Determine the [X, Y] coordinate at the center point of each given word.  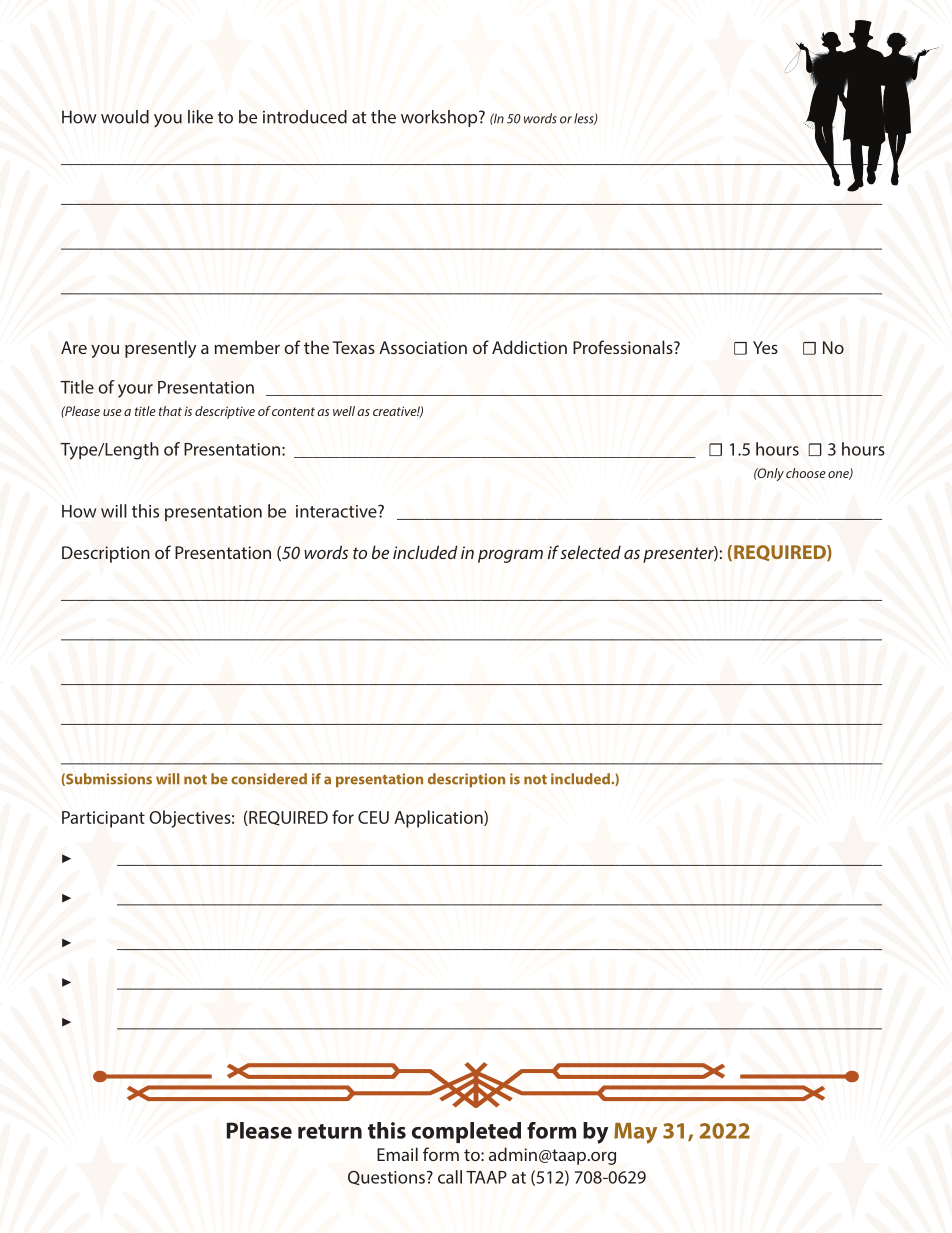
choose [806, 473]
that [170, 411]
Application [439, 819]
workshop [440, 118]
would [125, 117]
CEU [373, 817]
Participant [103, 819]
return [330, 1131]
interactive [337, 511]
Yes [765, 347]
